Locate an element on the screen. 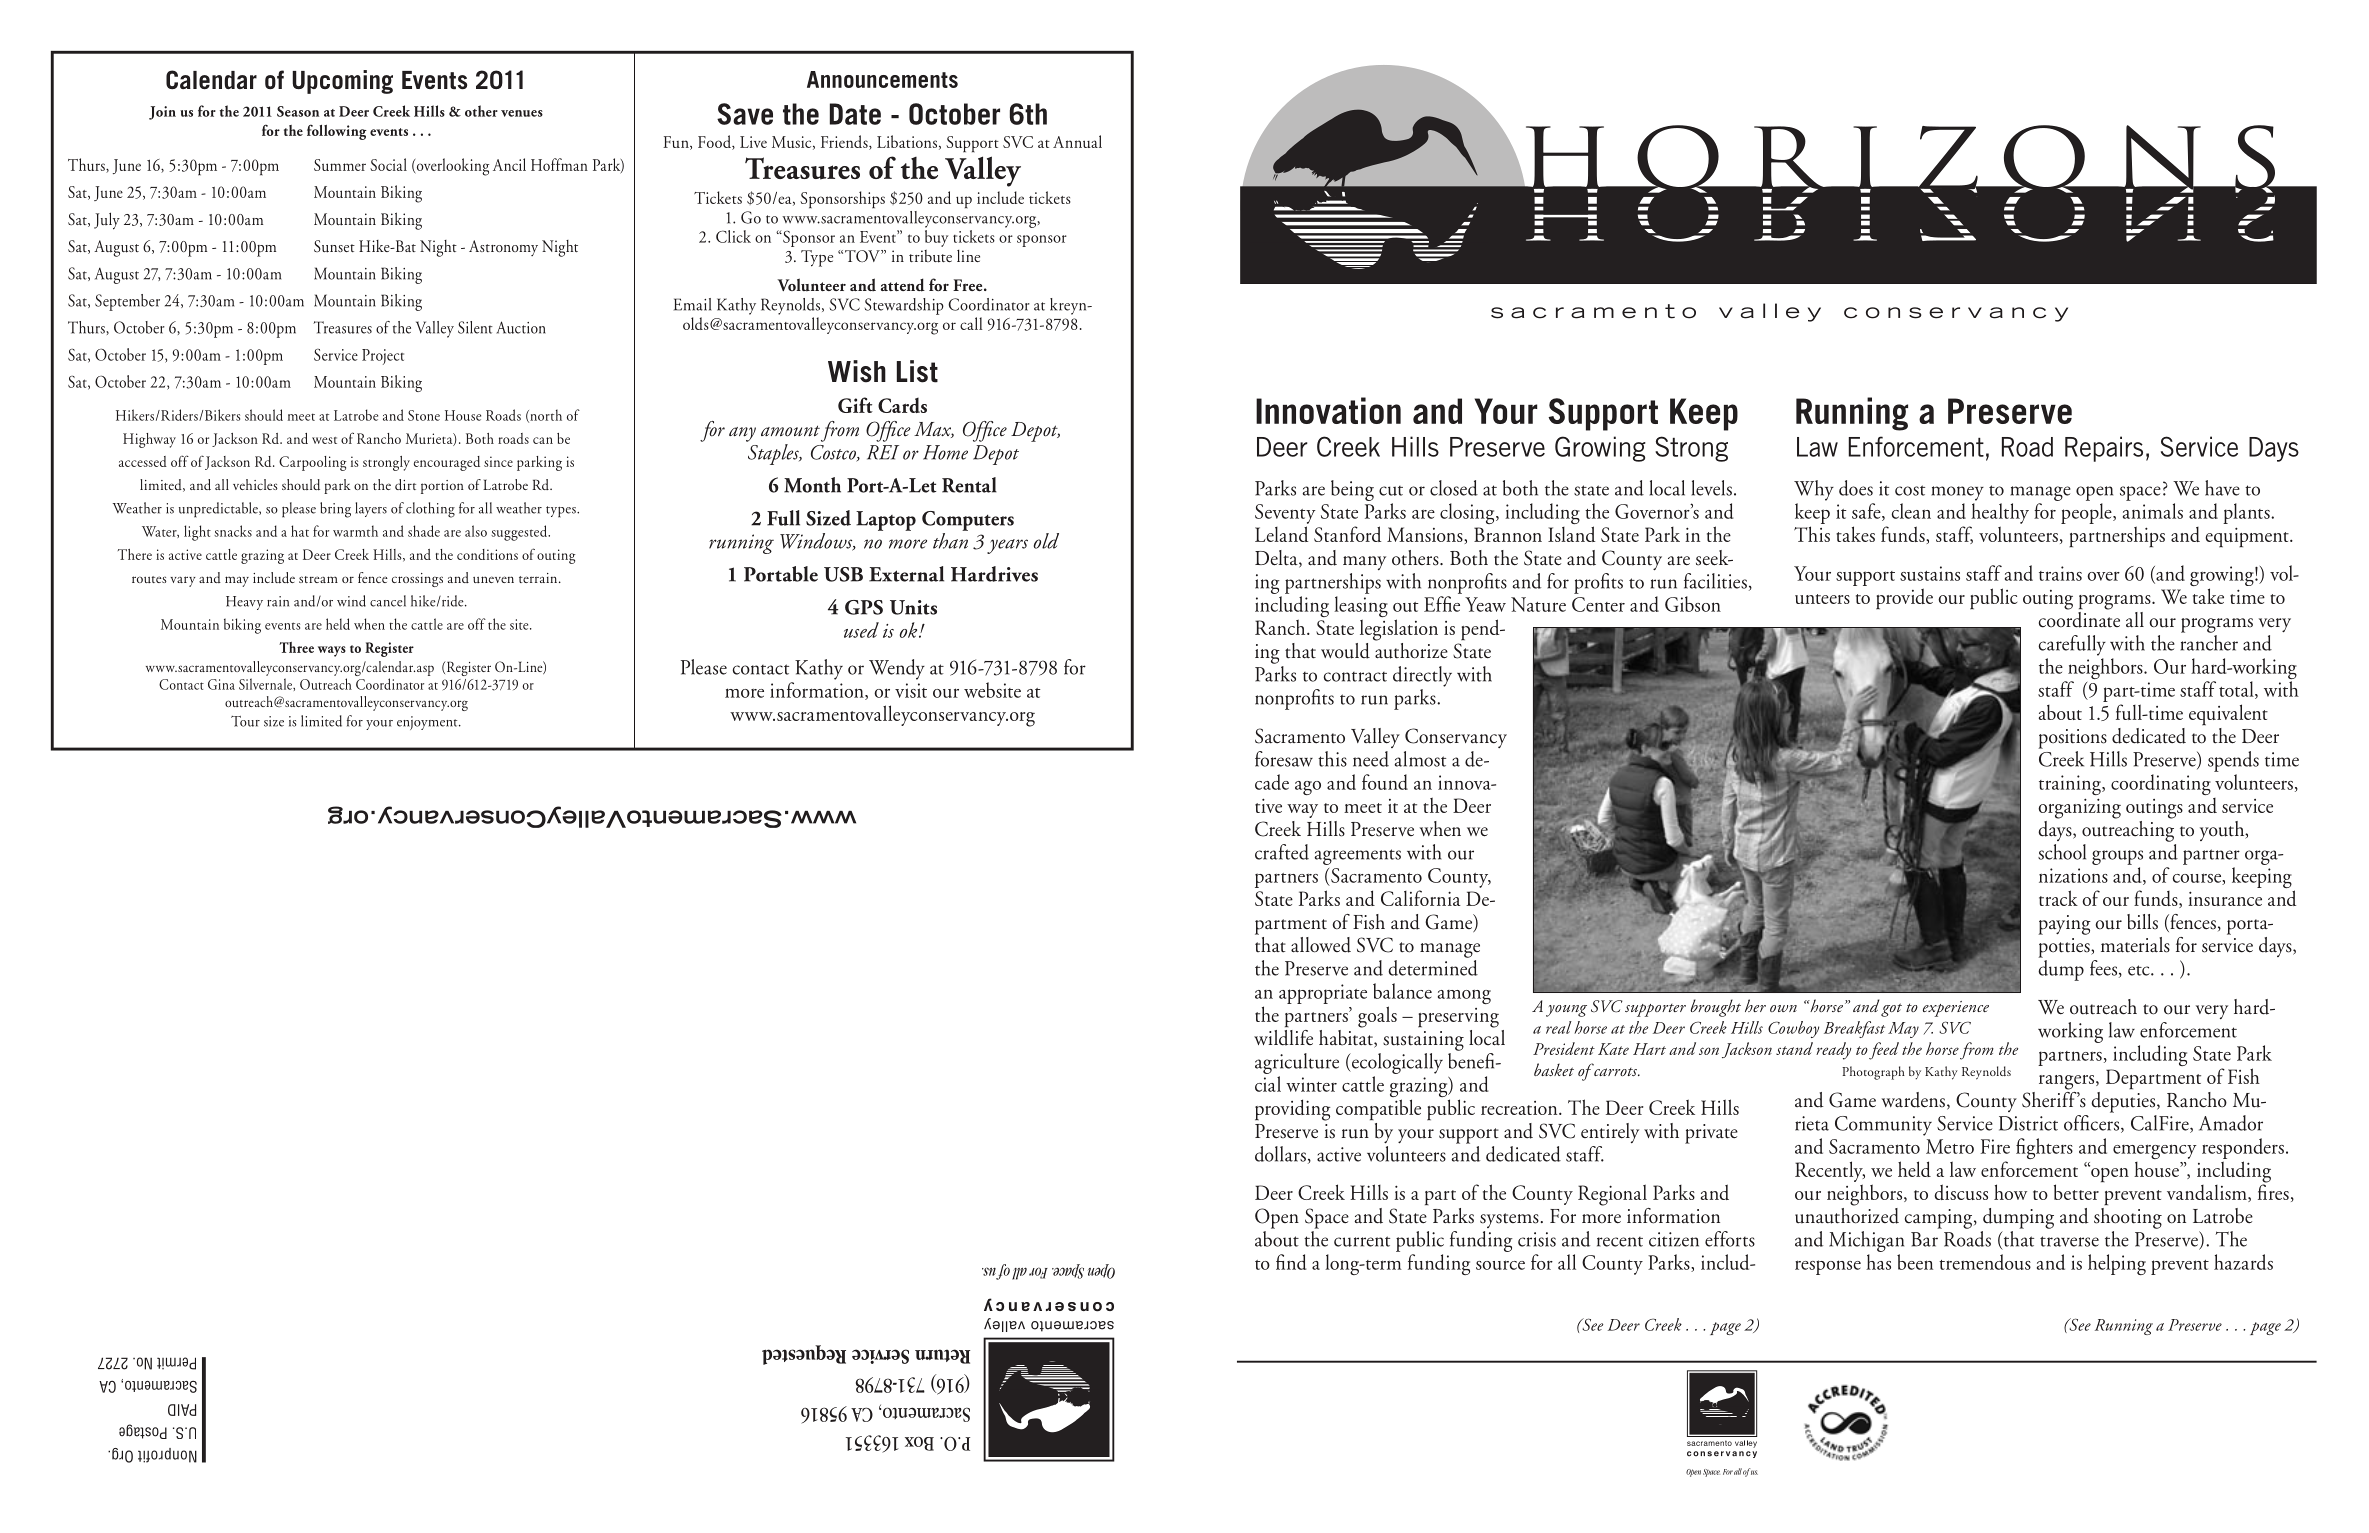 This screenshot has height=1533, width=2369. ways is located at coordinates (332, 651).
